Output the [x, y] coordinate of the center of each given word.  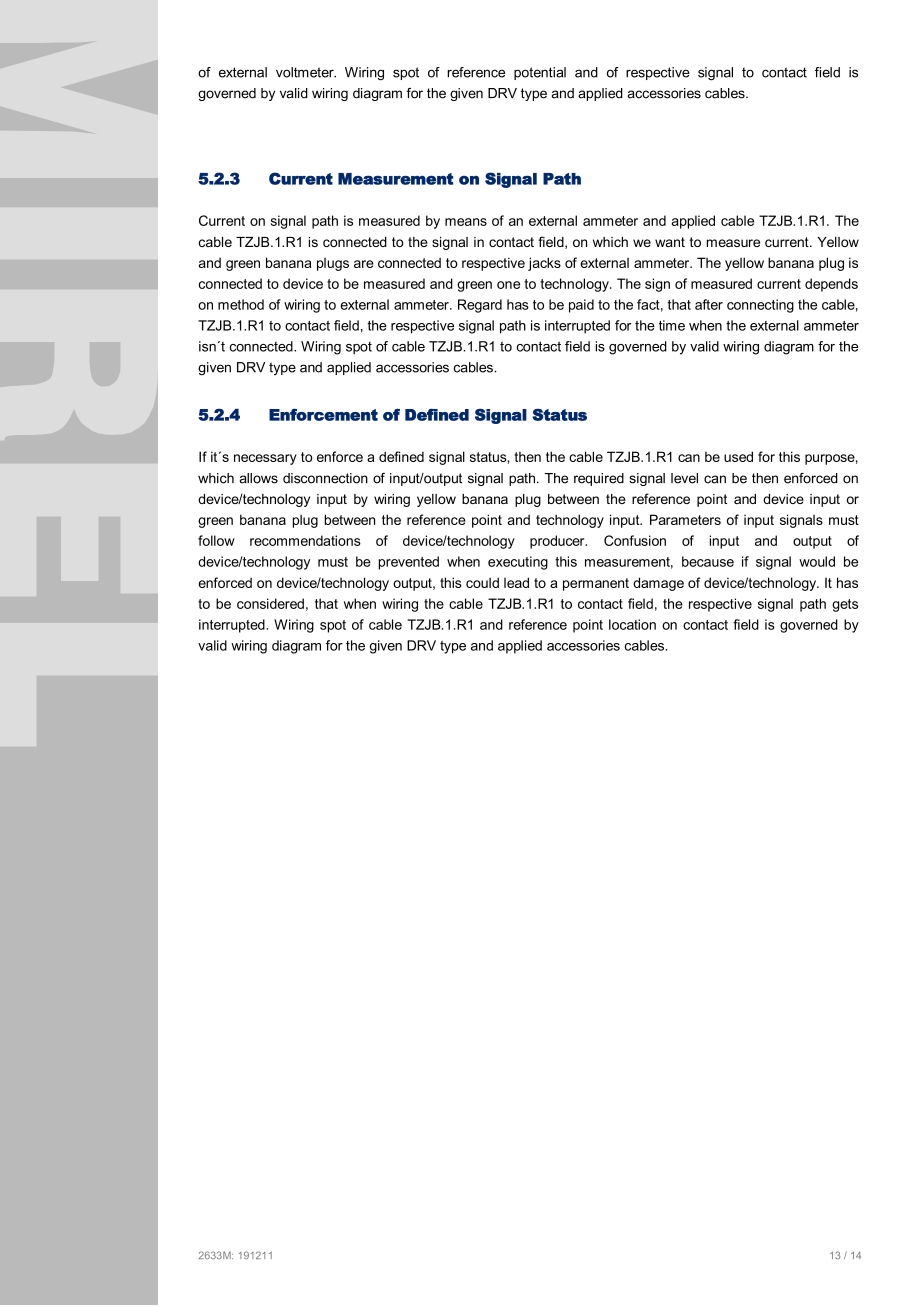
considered [270, 603]
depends [831, 285]
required [599, 479]
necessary [265, 459]
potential [540, 73]
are [364, 264]
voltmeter [306, 72]
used [738, 456]
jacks [544, 264]
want [670, 242]
